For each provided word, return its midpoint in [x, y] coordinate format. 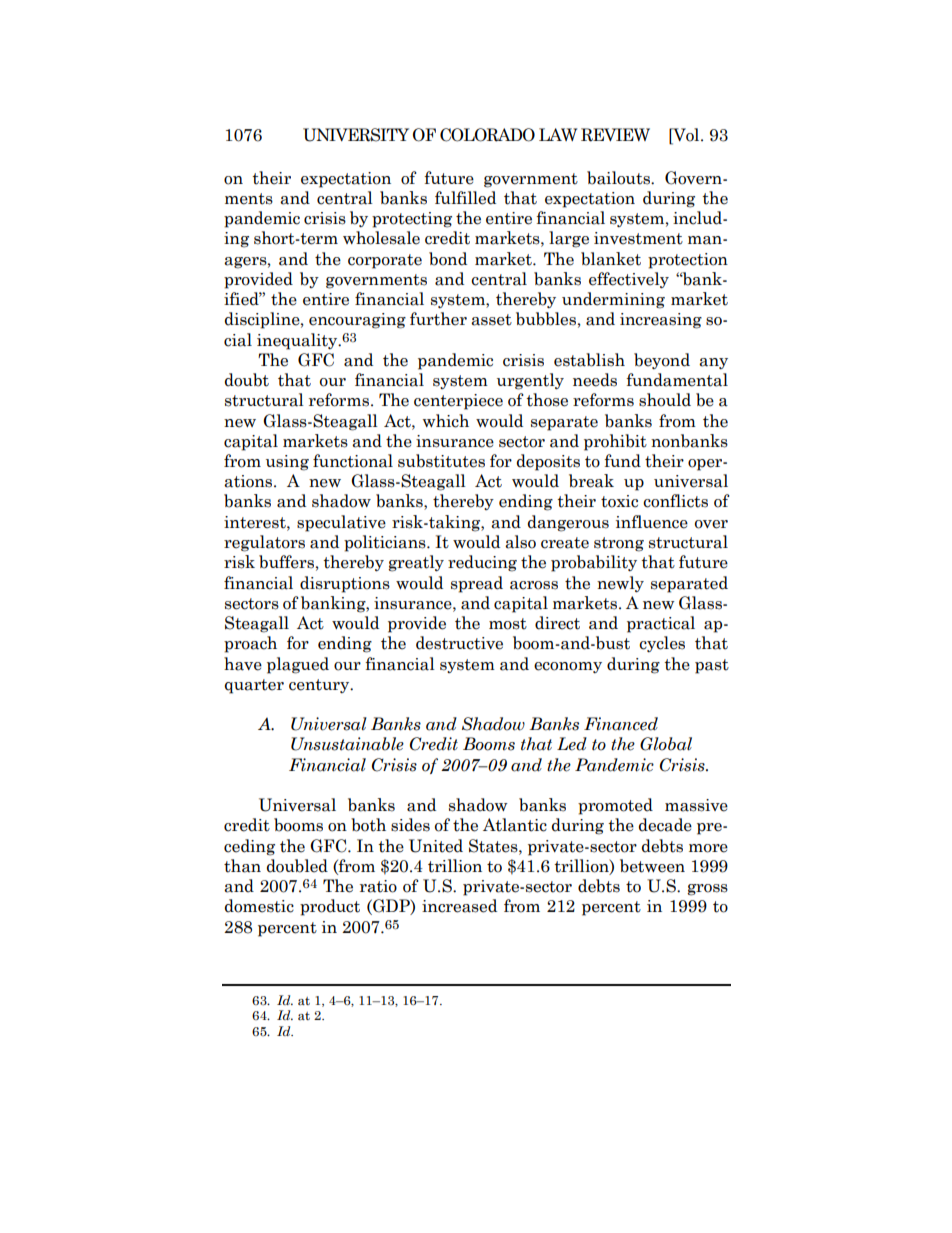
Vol [686, 135]
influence [652, 522]
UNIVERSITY [356, 135]
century [320, 686]
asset [491, 320]
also [520, 542]
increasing [661, 321]
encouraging [357, 321]
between [652, 866]
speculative [341, 523]
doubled [297, 866]
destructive [459, 643]
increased [459, 906]
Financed [621, 724]
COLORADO [487, 135]
